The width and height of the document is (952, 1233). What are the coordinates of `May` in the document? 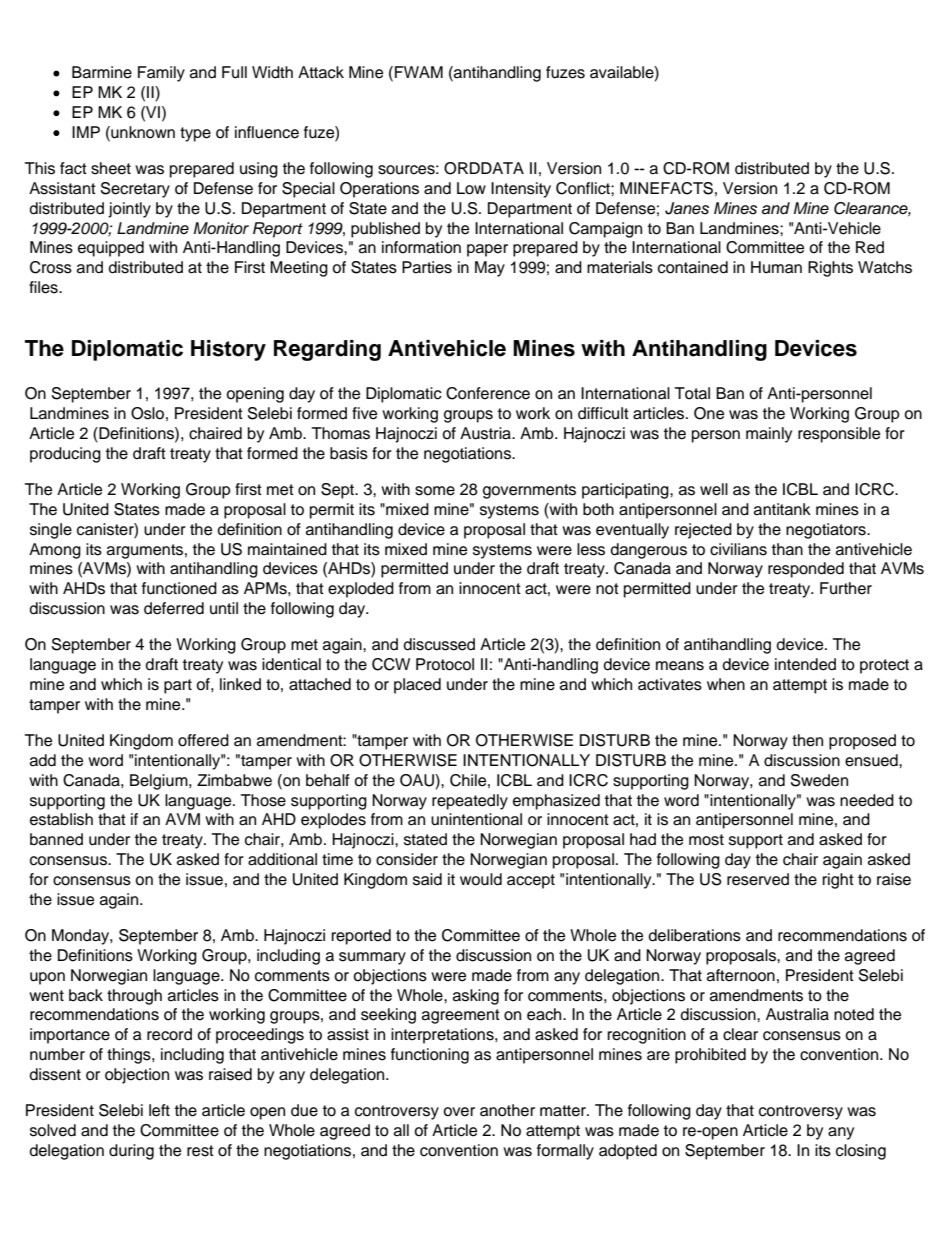 It's located at (490, 269).
